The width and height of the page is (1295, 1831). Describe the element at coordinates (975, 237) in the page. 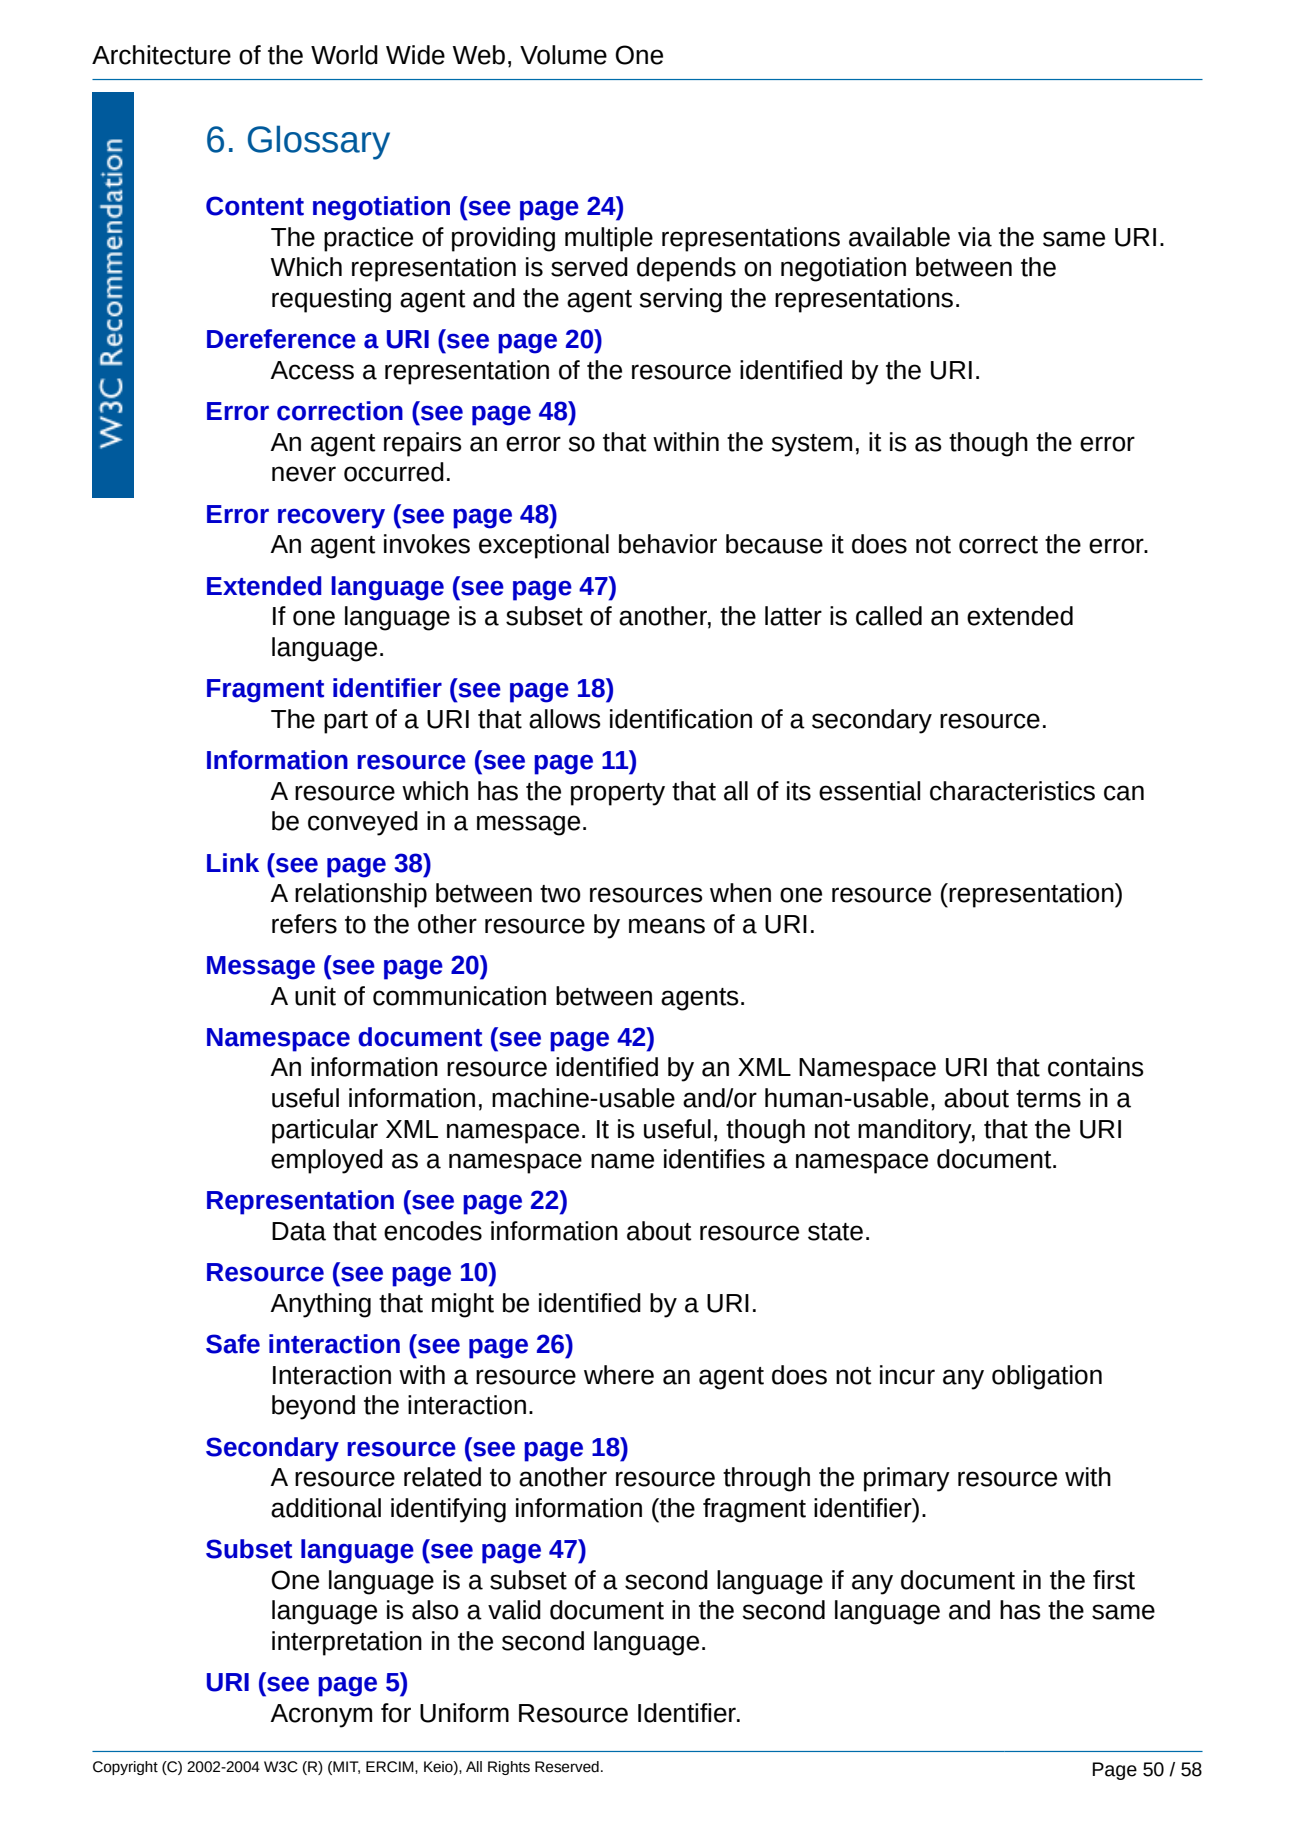

I see `via` at that location.
